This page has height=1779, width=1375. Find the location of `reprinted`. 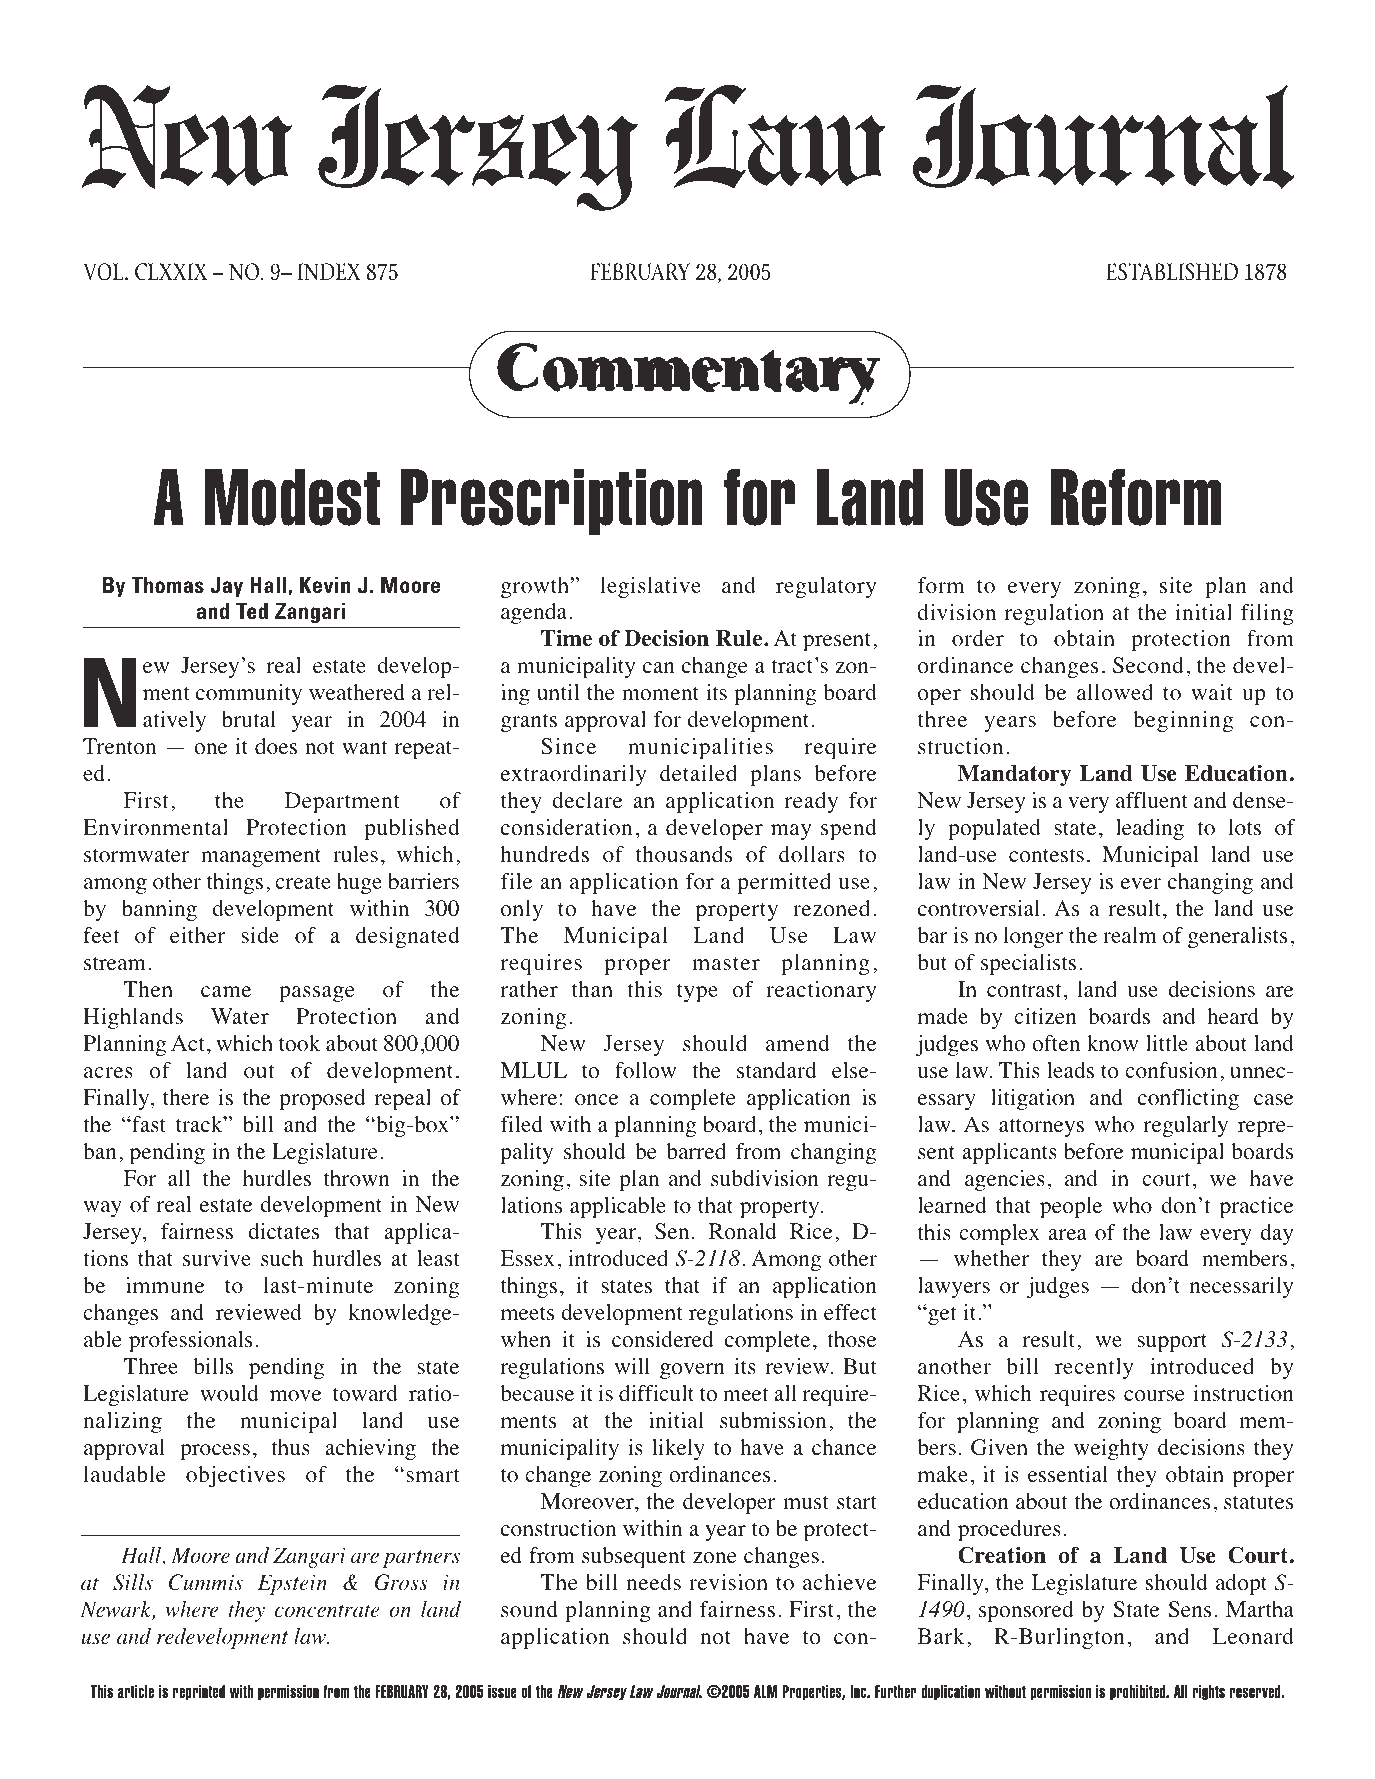

reprinted is located at coordinates (199, 1693).
